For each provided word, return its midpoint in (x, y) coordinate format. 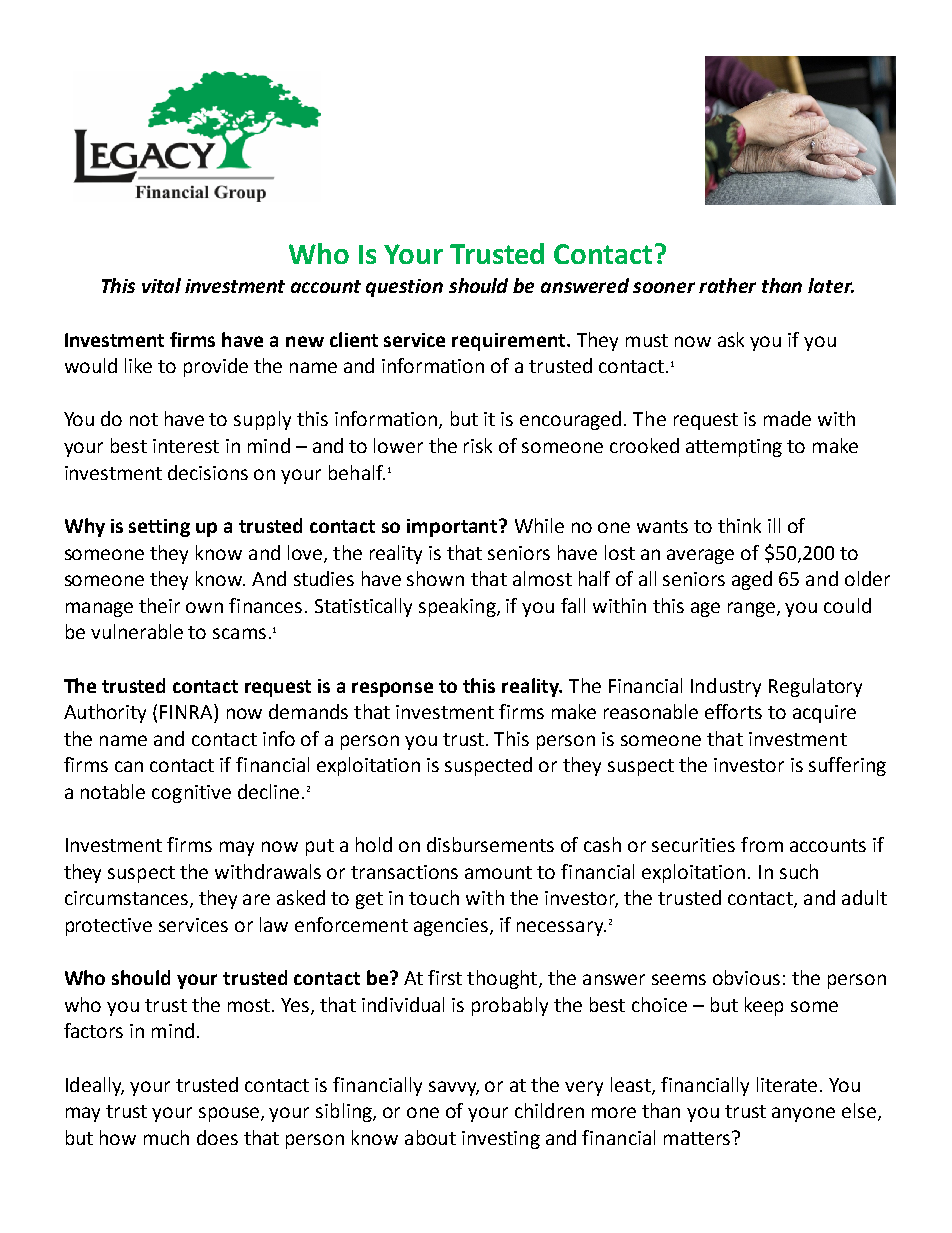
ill (774, 525)
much (166, 1137)
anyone (803, 1114)
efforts (733, 711)
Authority (105, 713)
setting (159, 528)
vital (161, 285)
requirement (510, 342)
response (392, 689)
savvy (454, 1088)
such (799, 871)
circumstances (128, 899)
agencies (452, 927)
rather (727, 285)
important (453, 528)
